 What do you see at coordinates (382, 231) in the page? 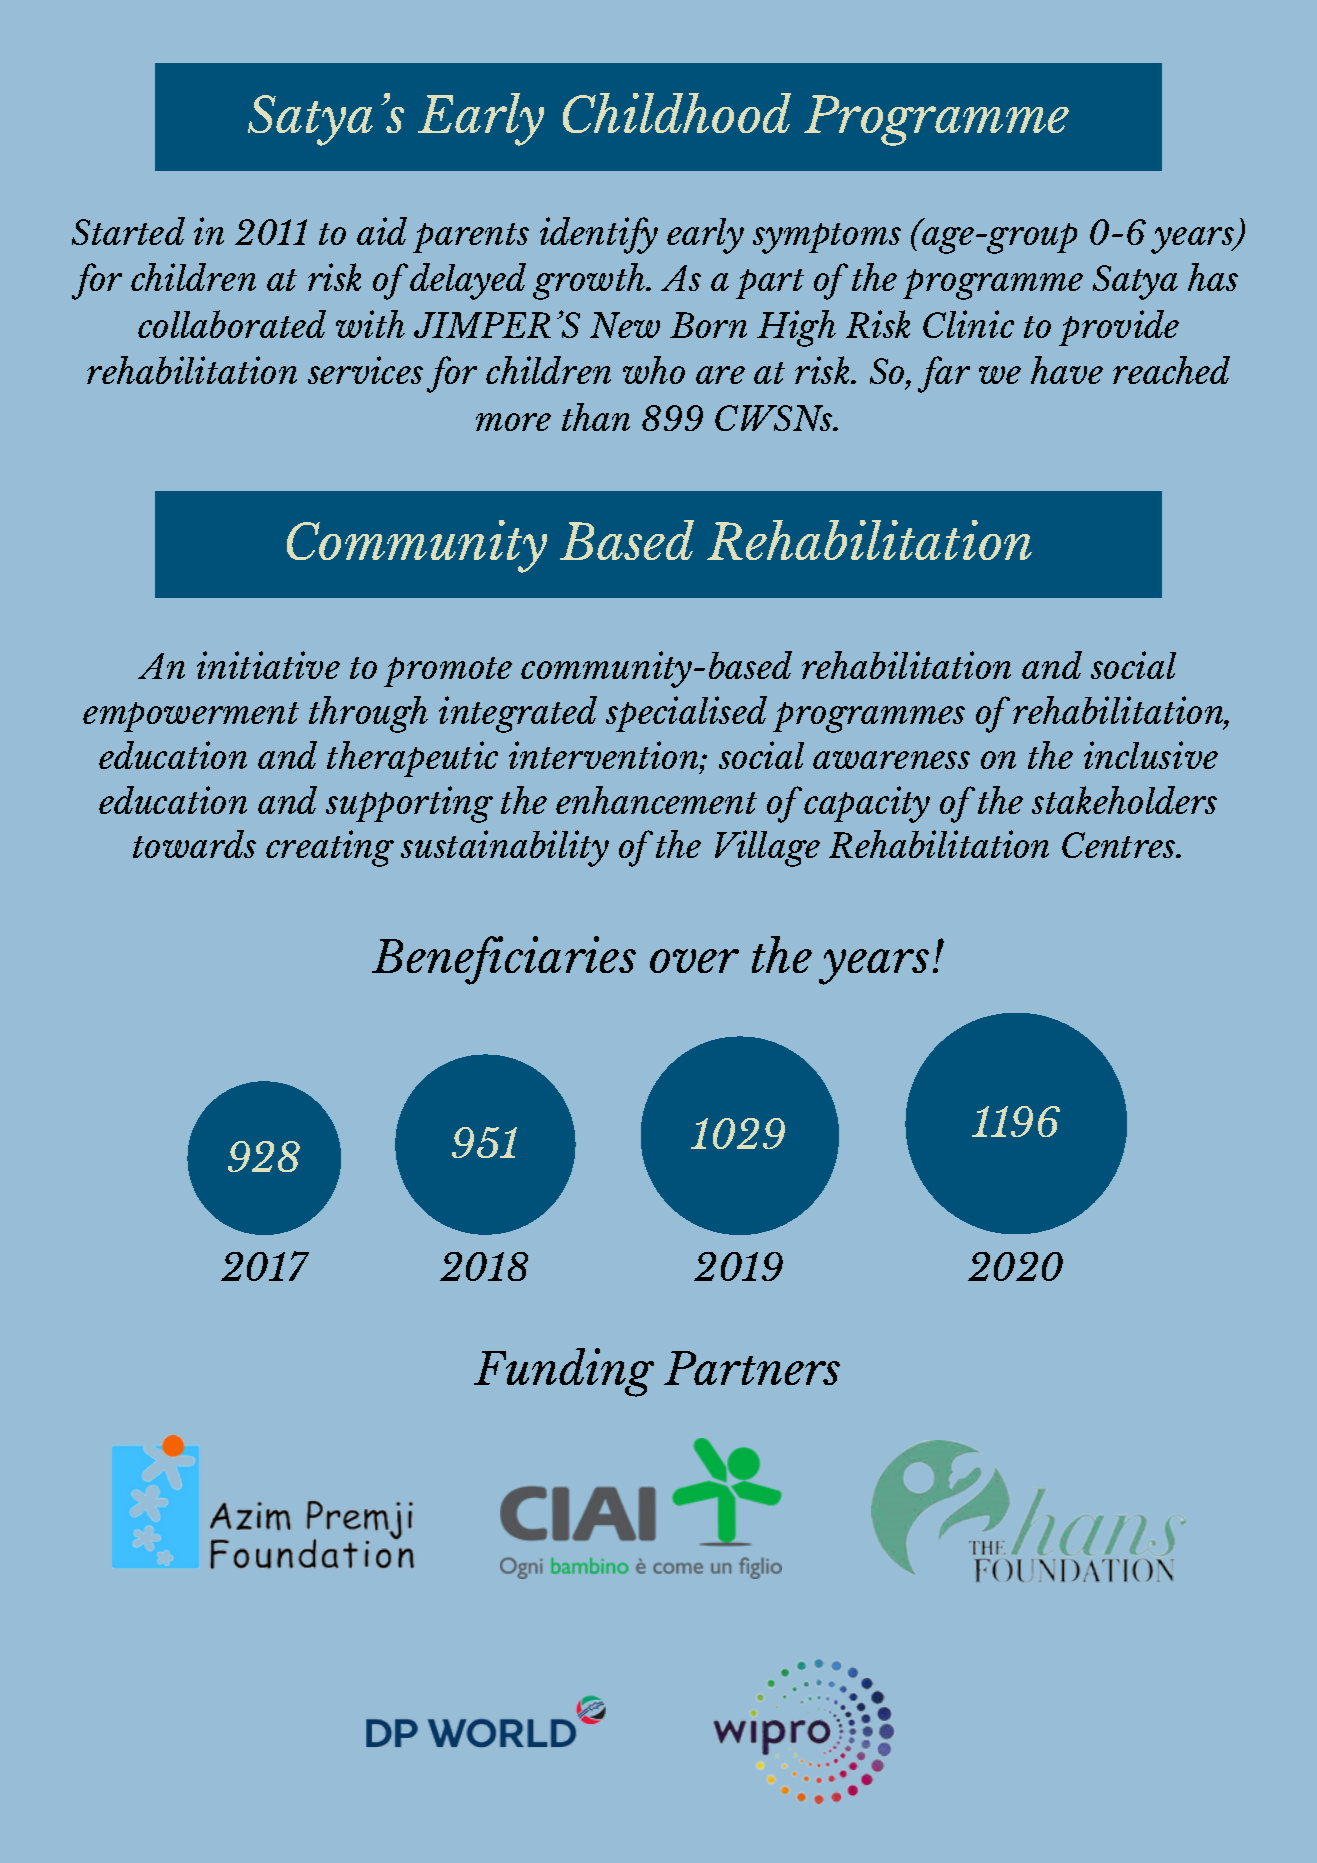
I see `aid` at bounding box center [382, 231].
